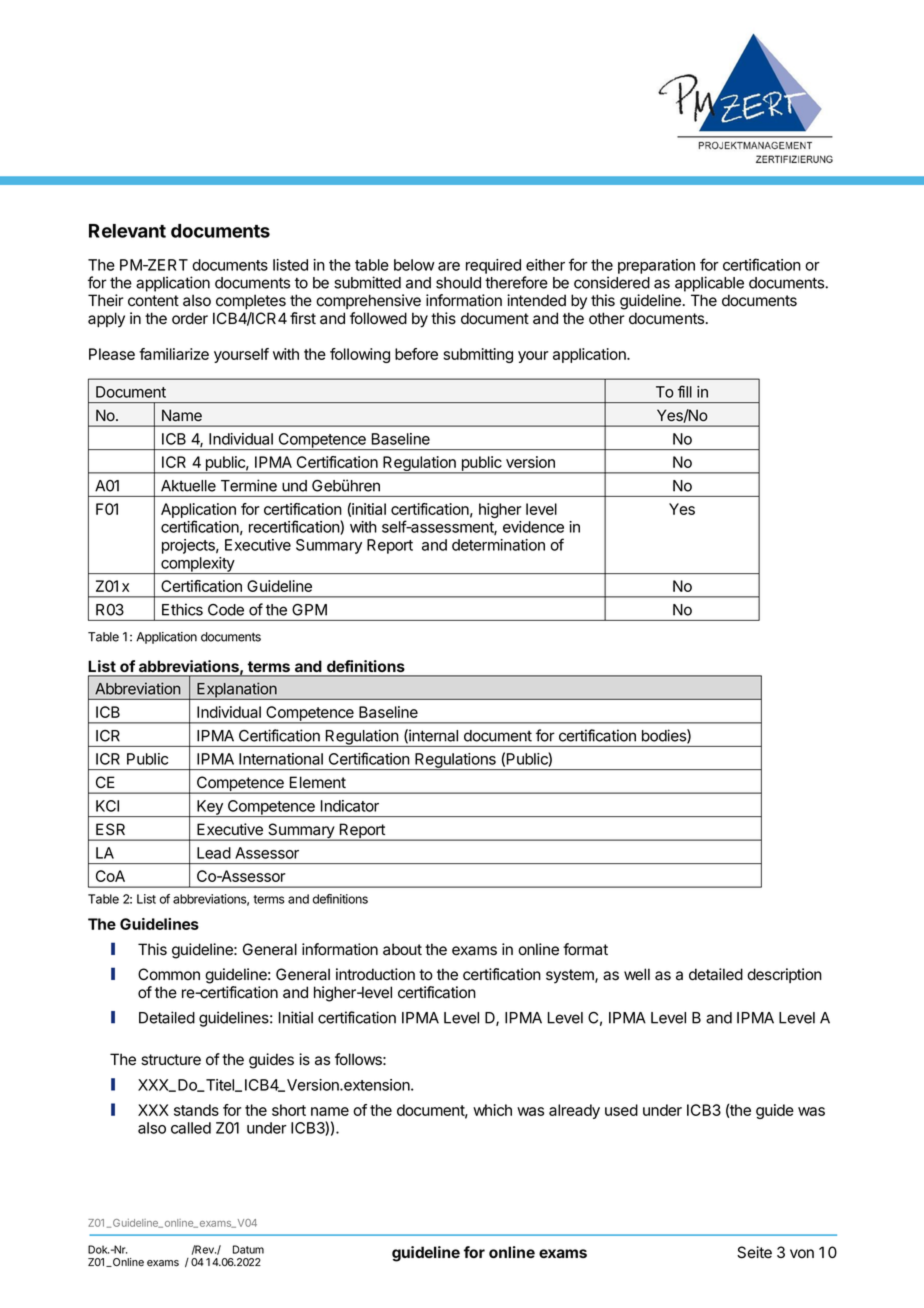 This document has width=924, height=1308. What do you see at coordinates (709, 284) in the document?
I see `applicable` at bounding box center [709, 284].
